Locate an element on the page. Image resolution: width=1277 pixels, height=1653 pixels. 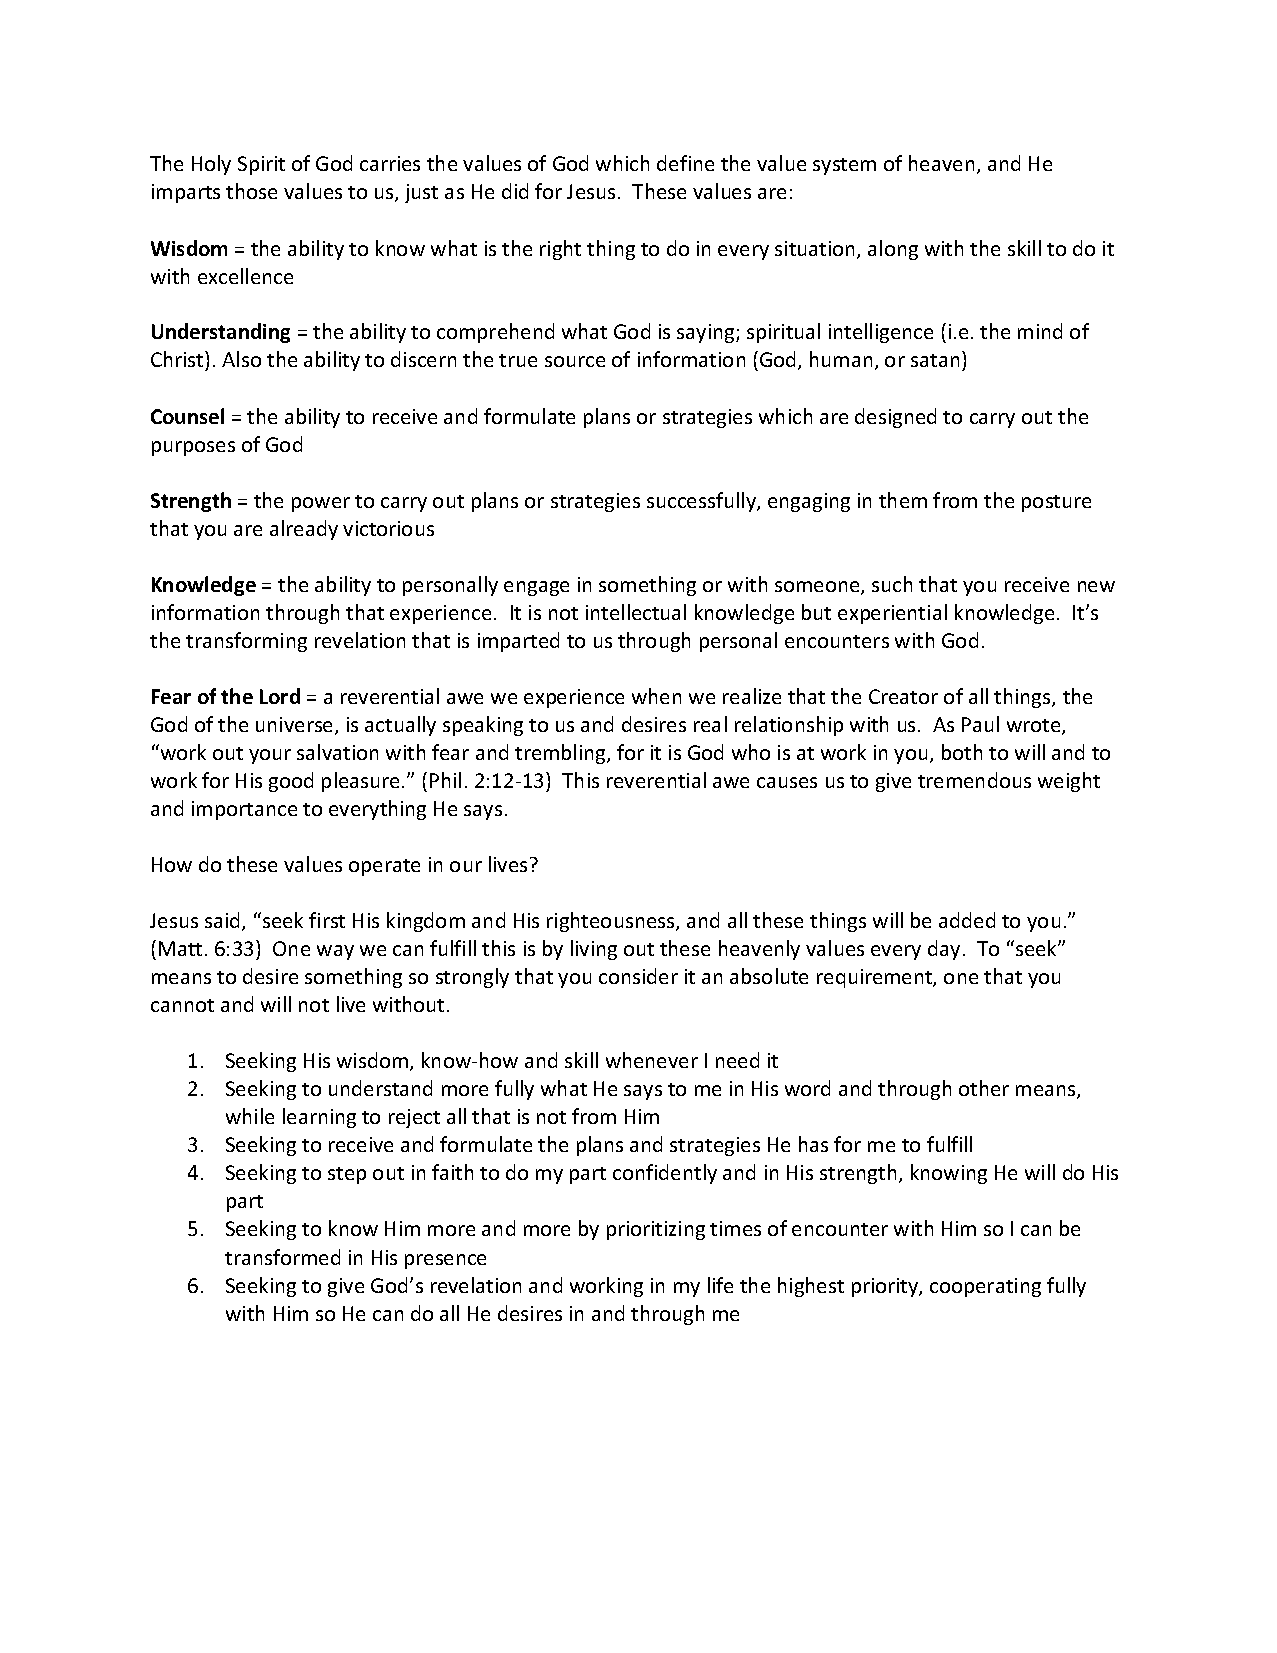
source is located at coordinates (575, 361).
